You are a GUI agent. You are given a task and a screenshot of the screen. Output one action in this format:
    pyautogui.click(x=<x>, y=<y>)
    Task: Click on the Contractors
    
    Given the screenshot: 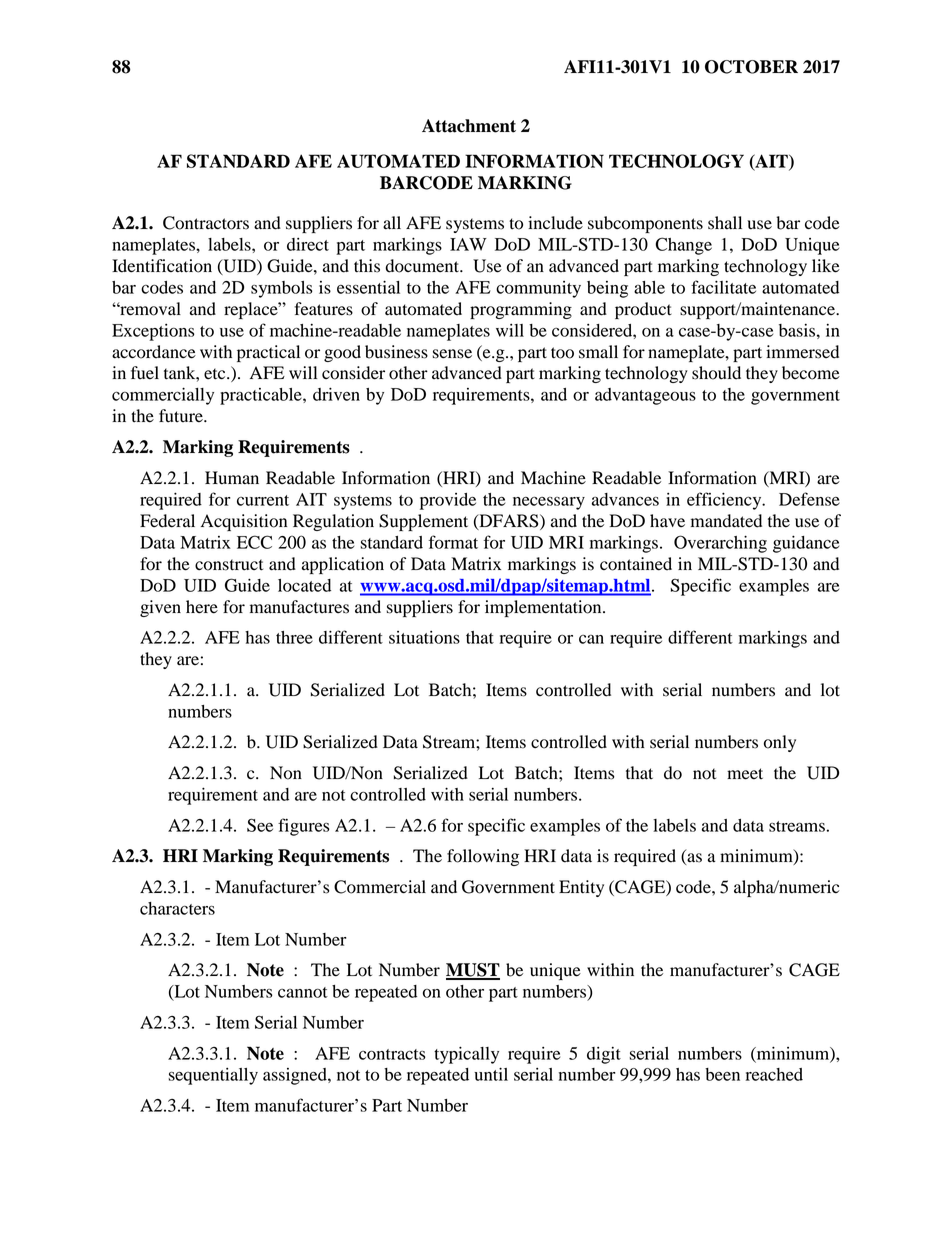 What is the action you would take?
    pyautogui.click(x=206, y=223)
